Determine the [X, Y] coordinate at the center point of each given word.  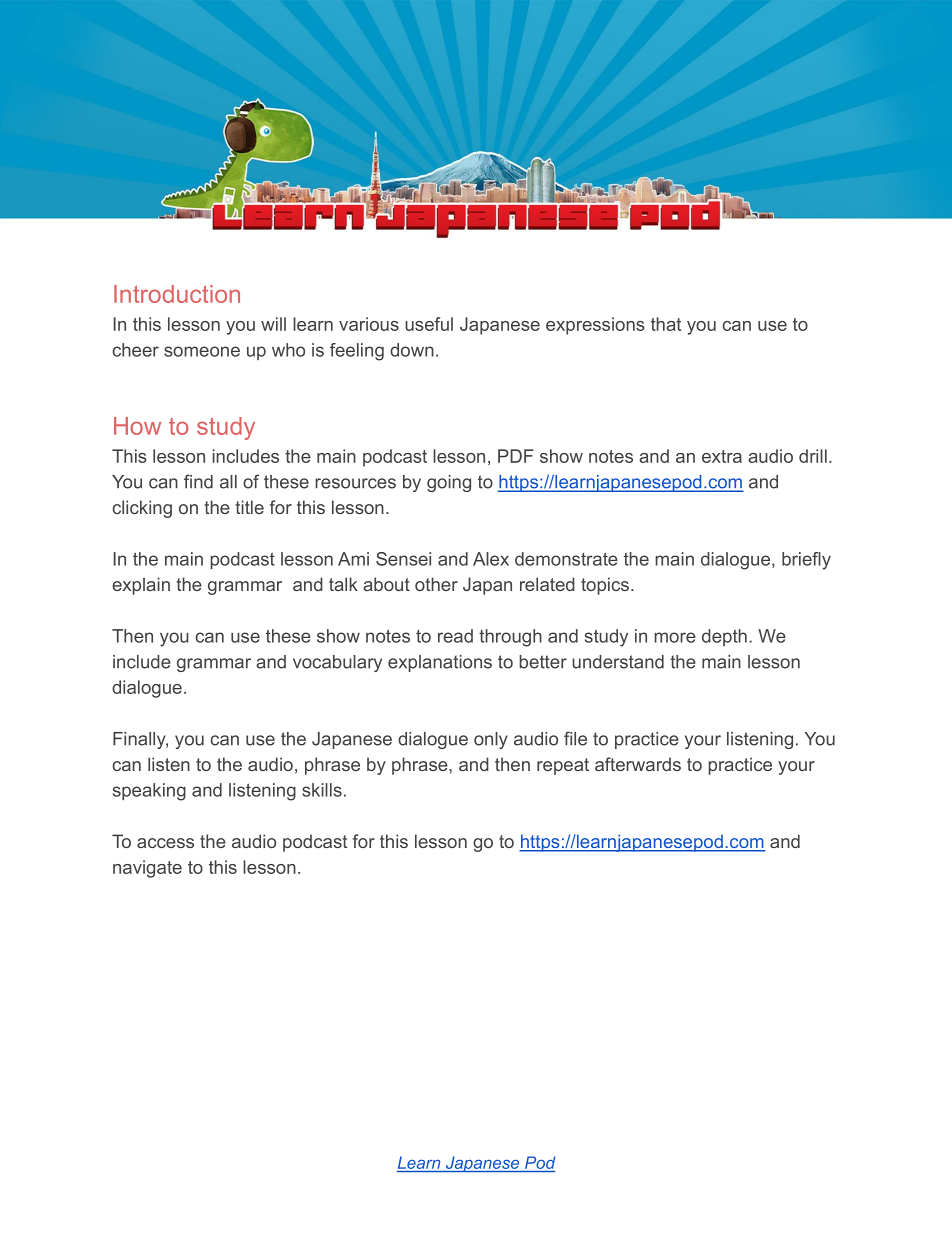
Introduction [177, 294]
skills [322, 790]
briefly [806, 561]
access [165, 843]
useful [429, 324]
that [666, 324]
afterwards [638, 764]
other [436, 584]
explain [141, 586]
